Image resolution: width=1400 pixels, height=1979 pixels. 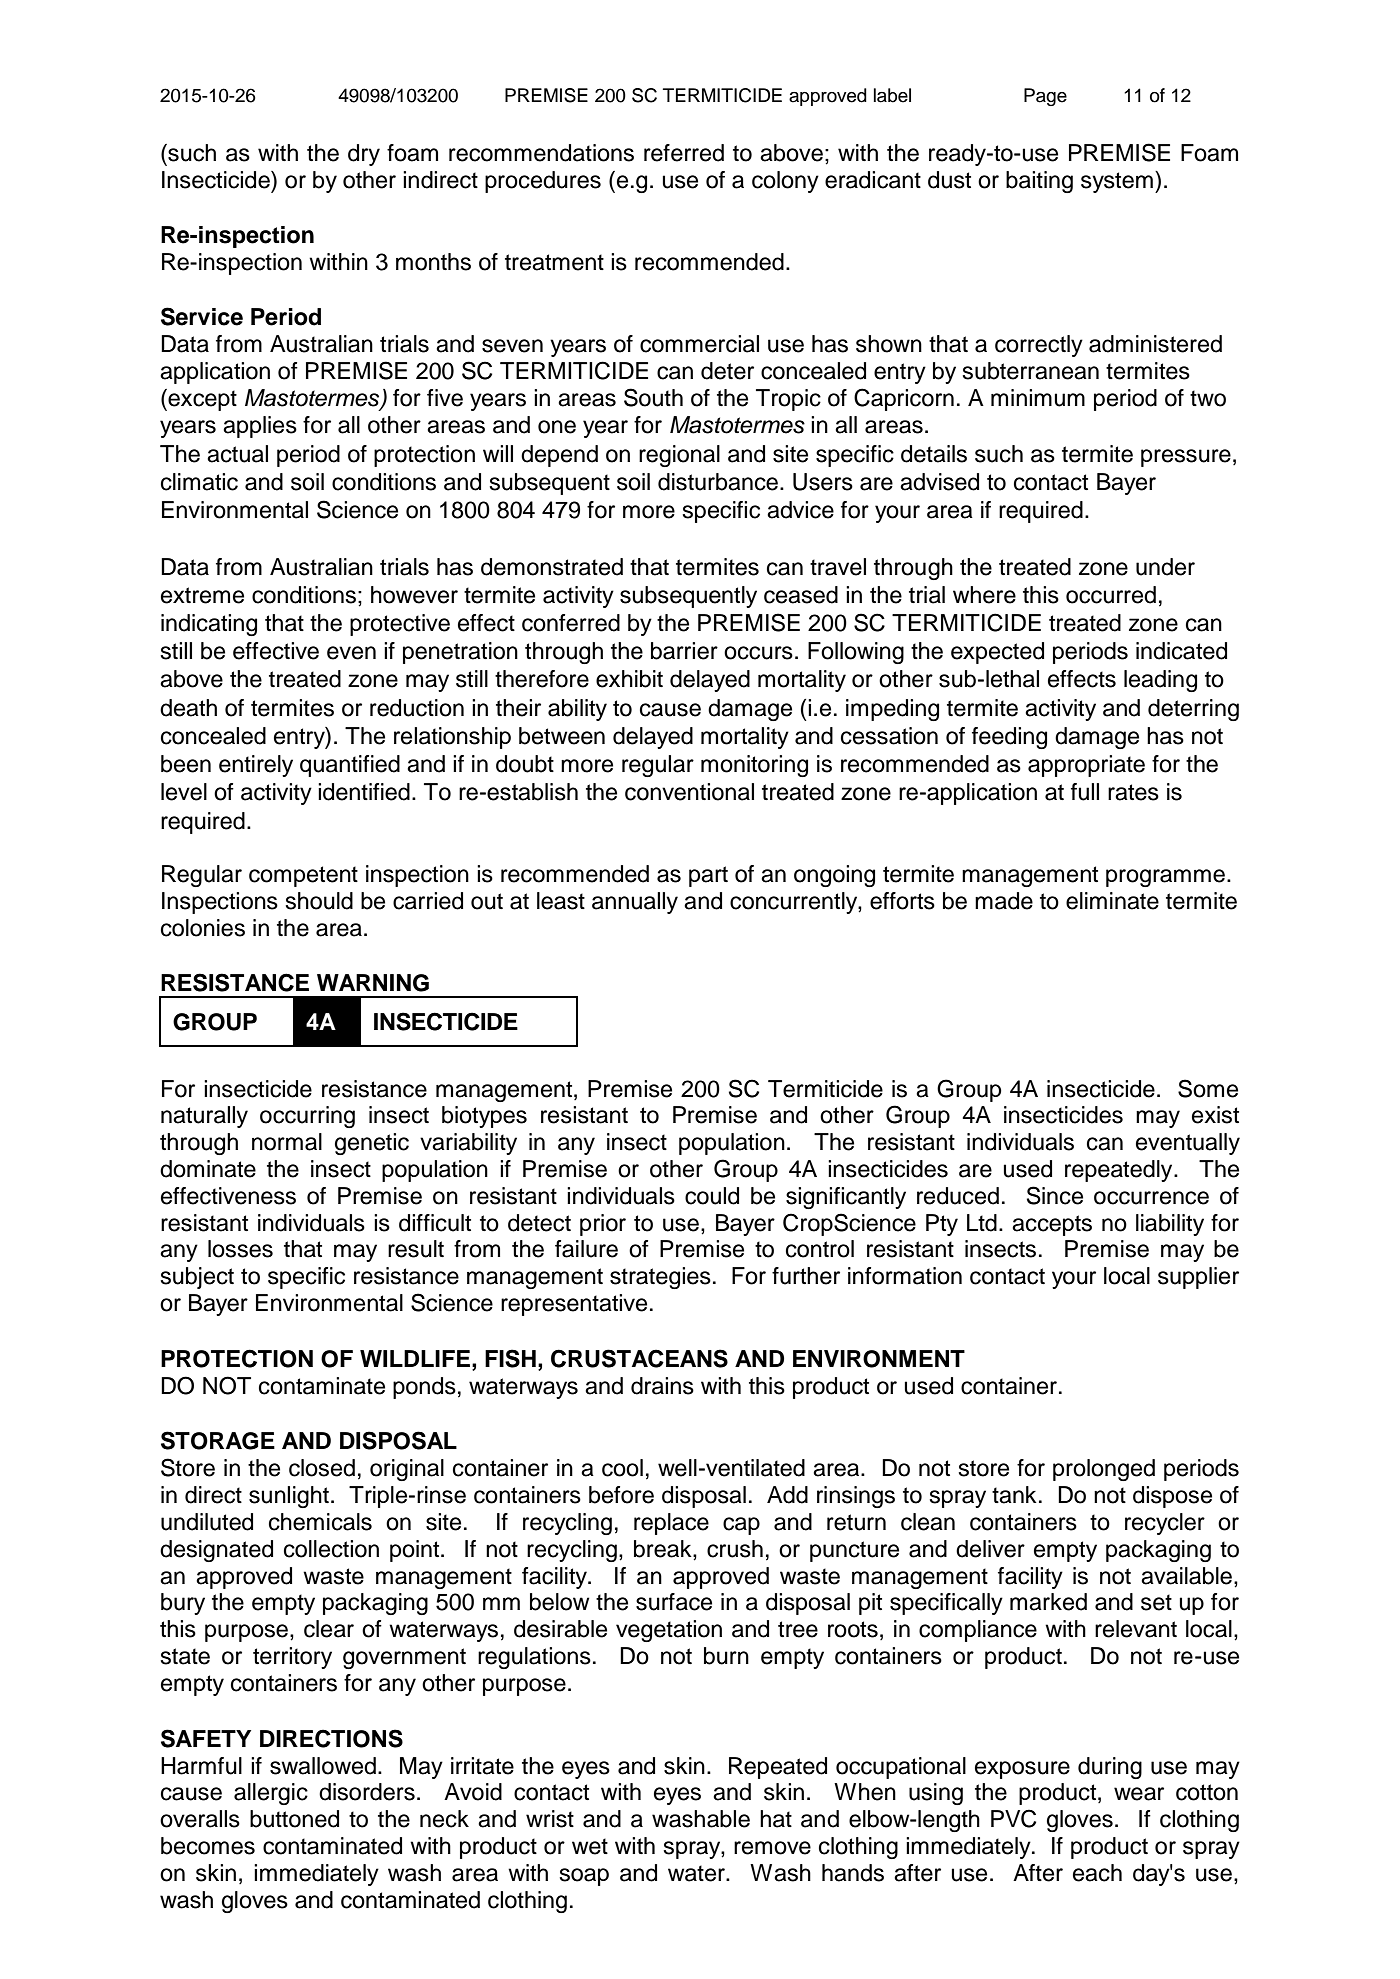 What do you see at coordinates (350, 766) in the image?
I see `quantified` at bounding box center [350, 766].
